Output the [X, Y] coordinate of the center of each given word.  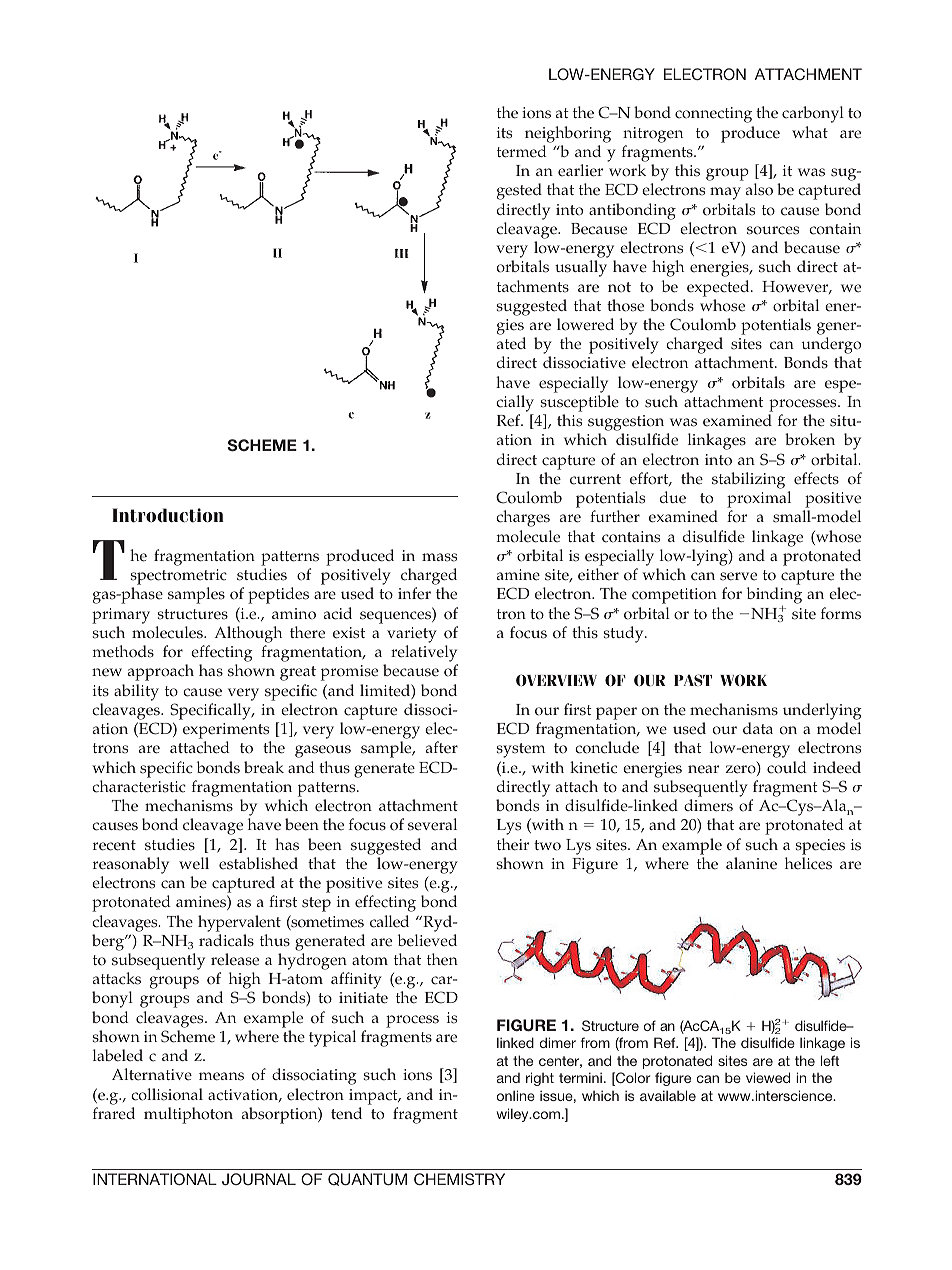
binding [774, 597]
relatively [424, 655]
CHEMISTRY [459, 1179]
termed [522, 151]
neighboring [568, 134]
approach [161, 672]
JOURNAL [259, 1179]
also [759, 189]
